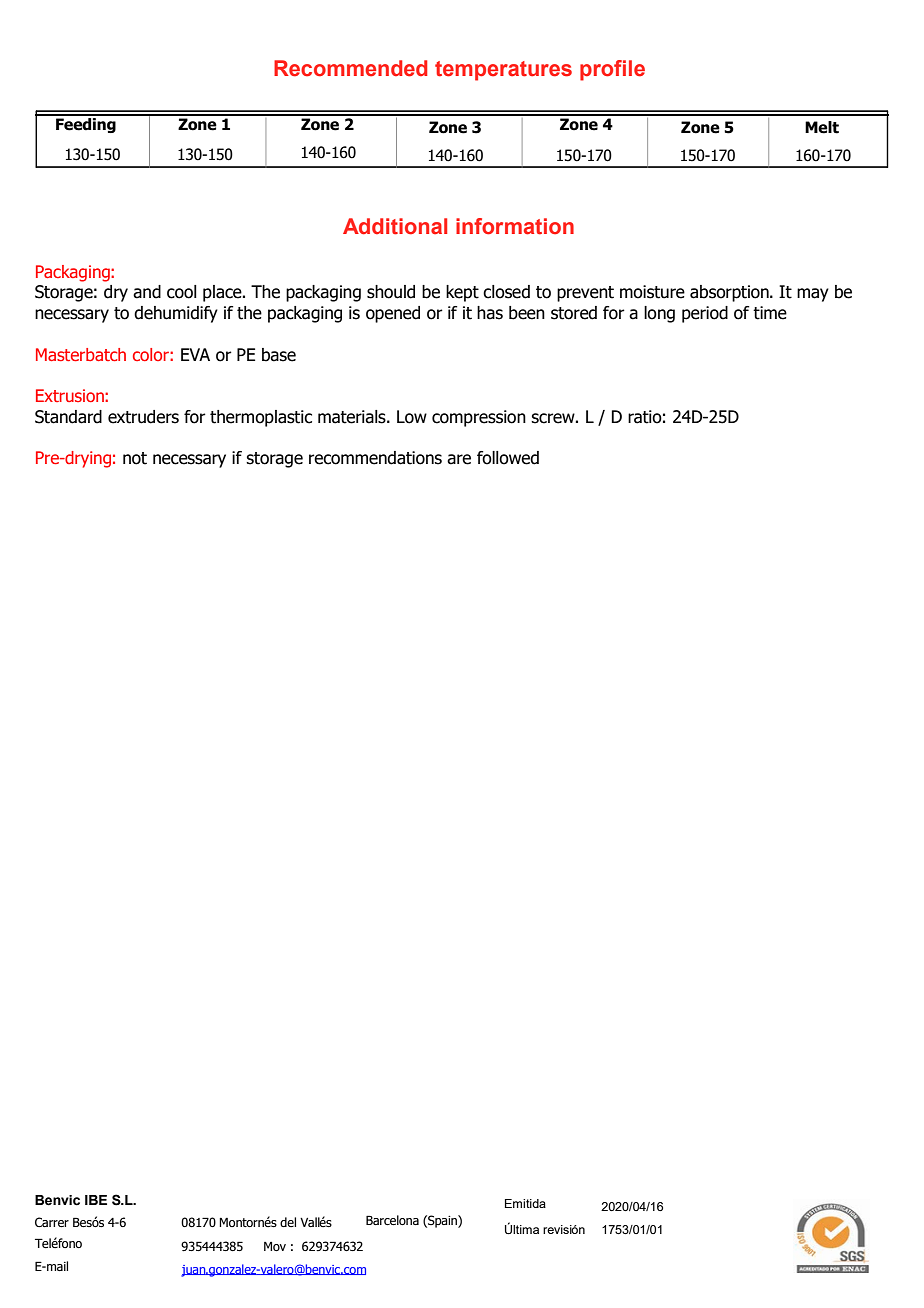 The height and width of the image is (1308, 924). What do you see at coordinates (135, 458) in the image?
I see `not` at bounding box center [135, 458].
